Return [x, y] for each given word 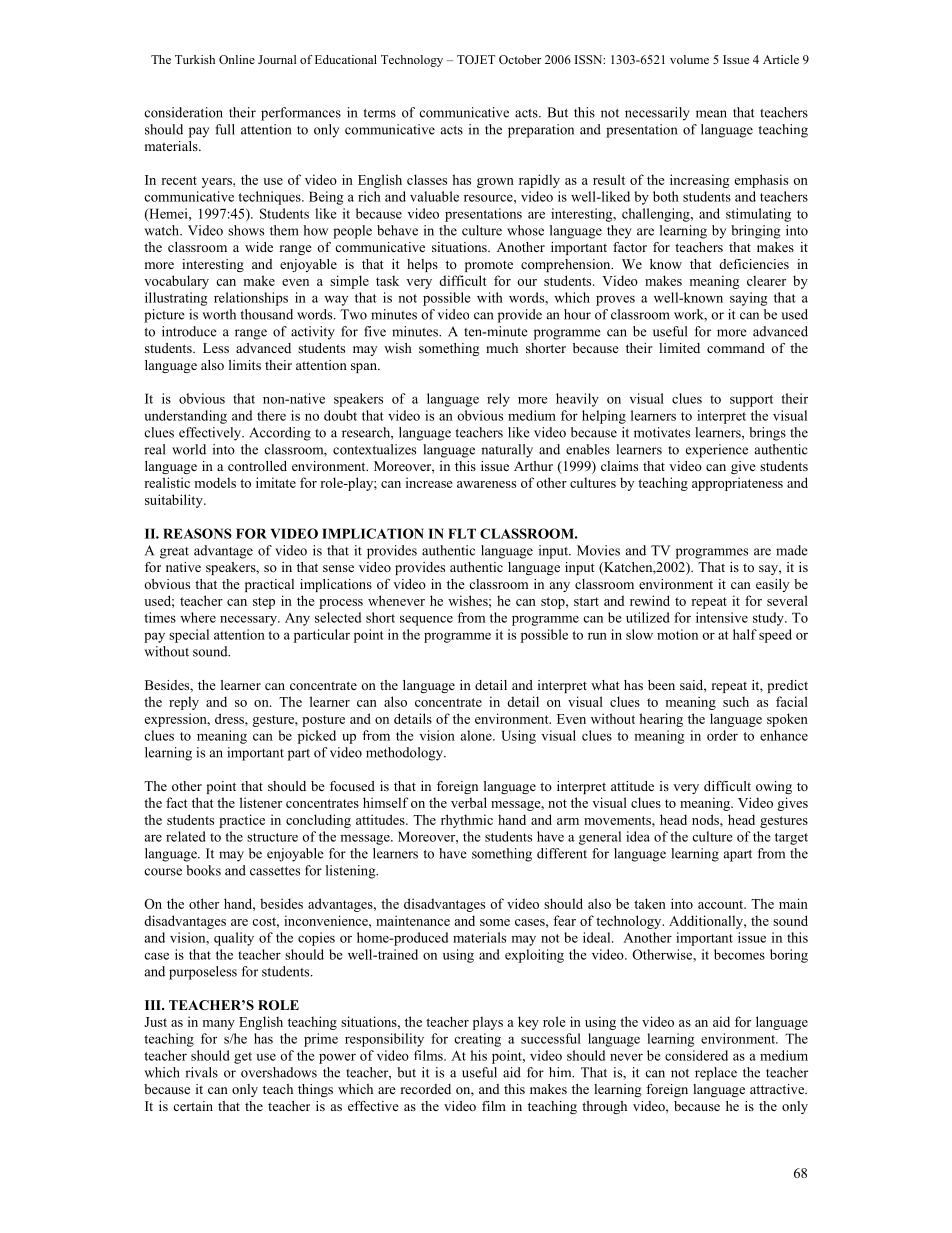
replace [716, 1074]
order [722, 735]
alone [477, 735]
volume [689, 59]
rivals [201, 1072]
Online [237, 59]
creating [477, 1040]
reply [184, 703]
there [271, 415]
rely [498, 400]
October [520, 59]
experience [717, 451]
